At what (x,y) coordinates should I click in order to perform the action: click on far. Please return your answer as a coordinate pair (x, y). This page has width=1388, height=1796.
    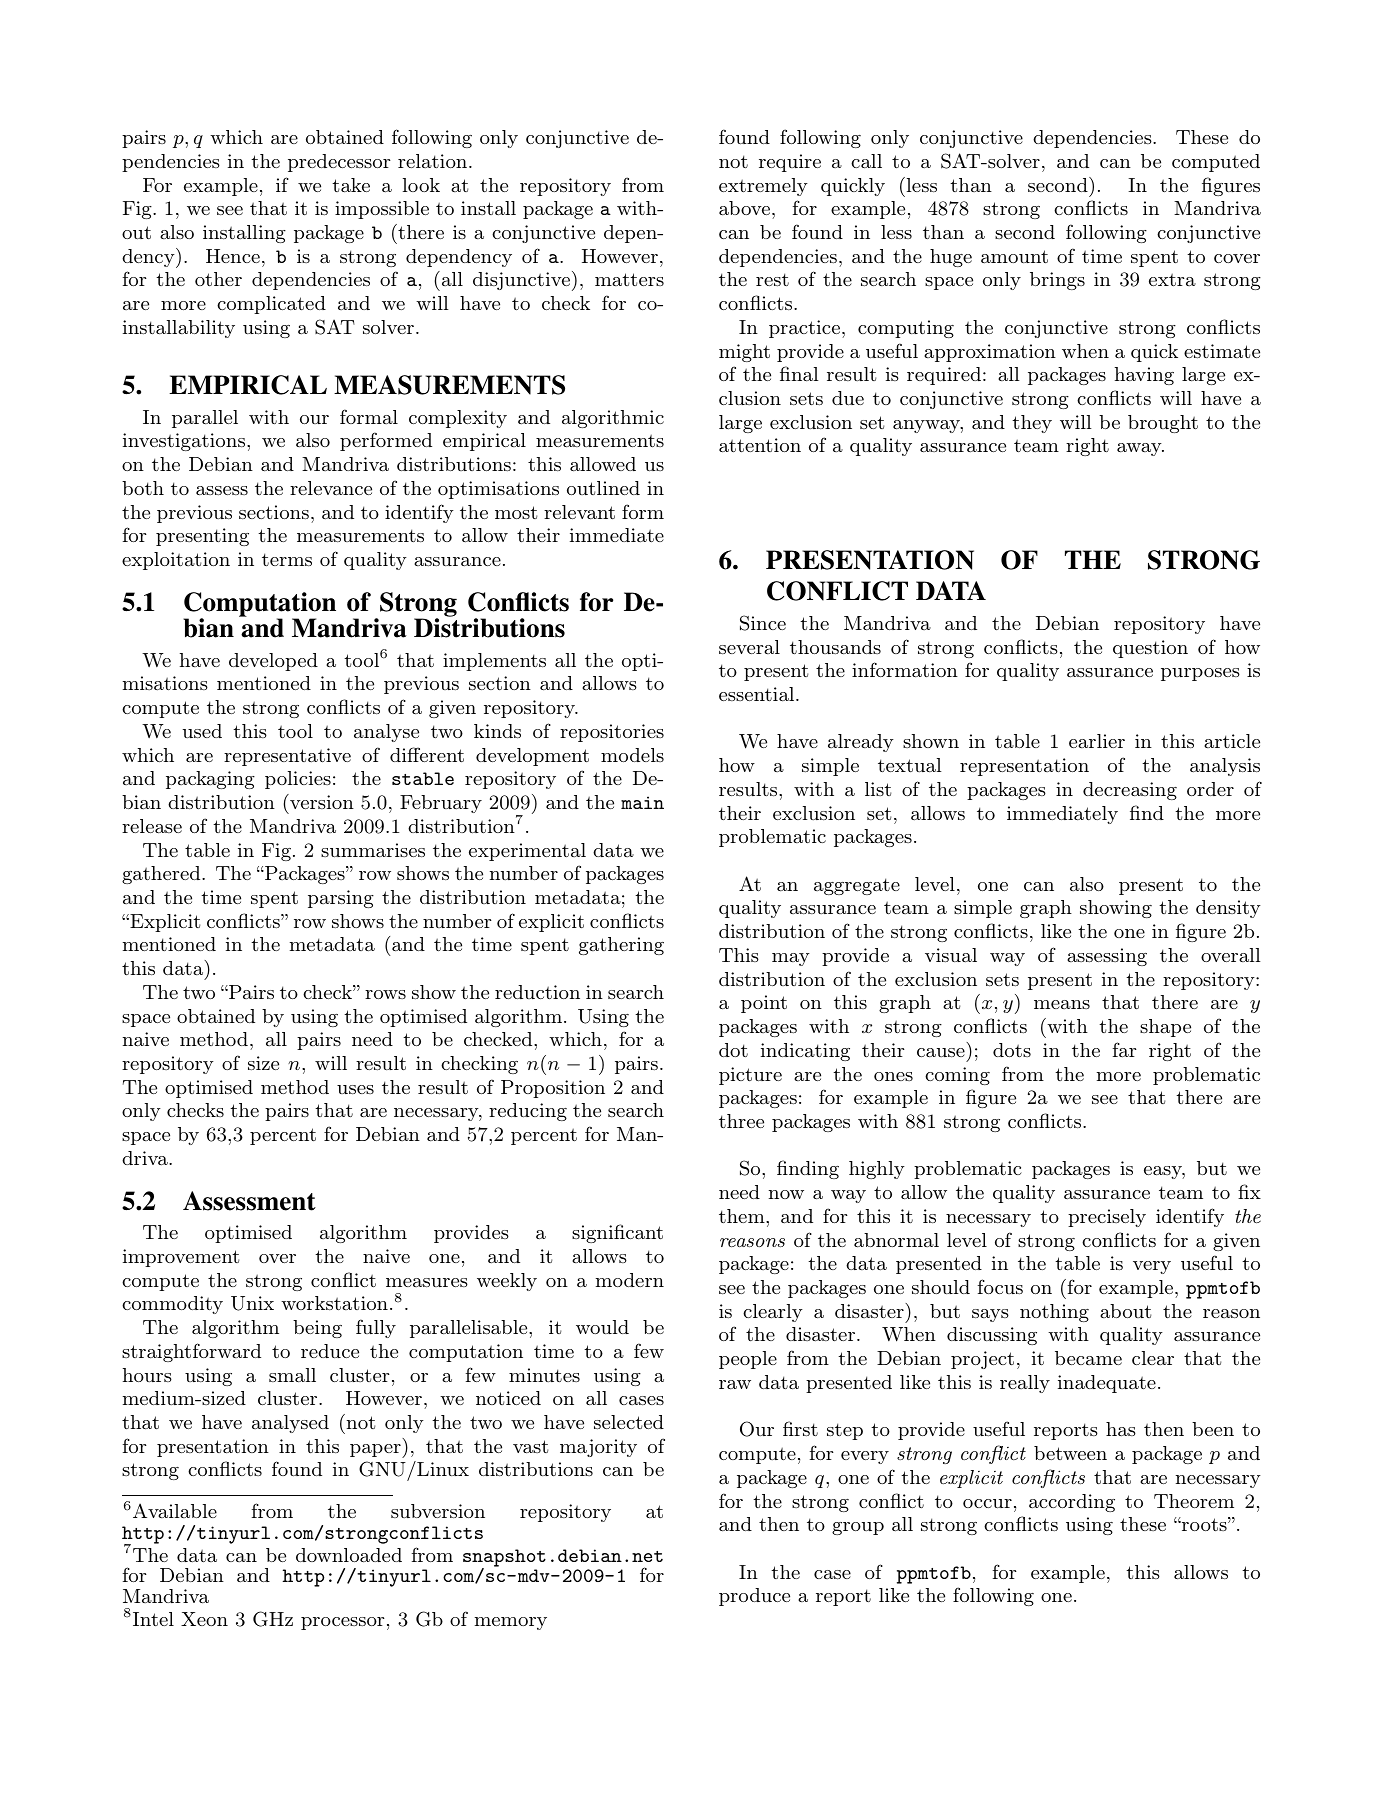
    Looking at the image, I should click on (1125, 1049).
